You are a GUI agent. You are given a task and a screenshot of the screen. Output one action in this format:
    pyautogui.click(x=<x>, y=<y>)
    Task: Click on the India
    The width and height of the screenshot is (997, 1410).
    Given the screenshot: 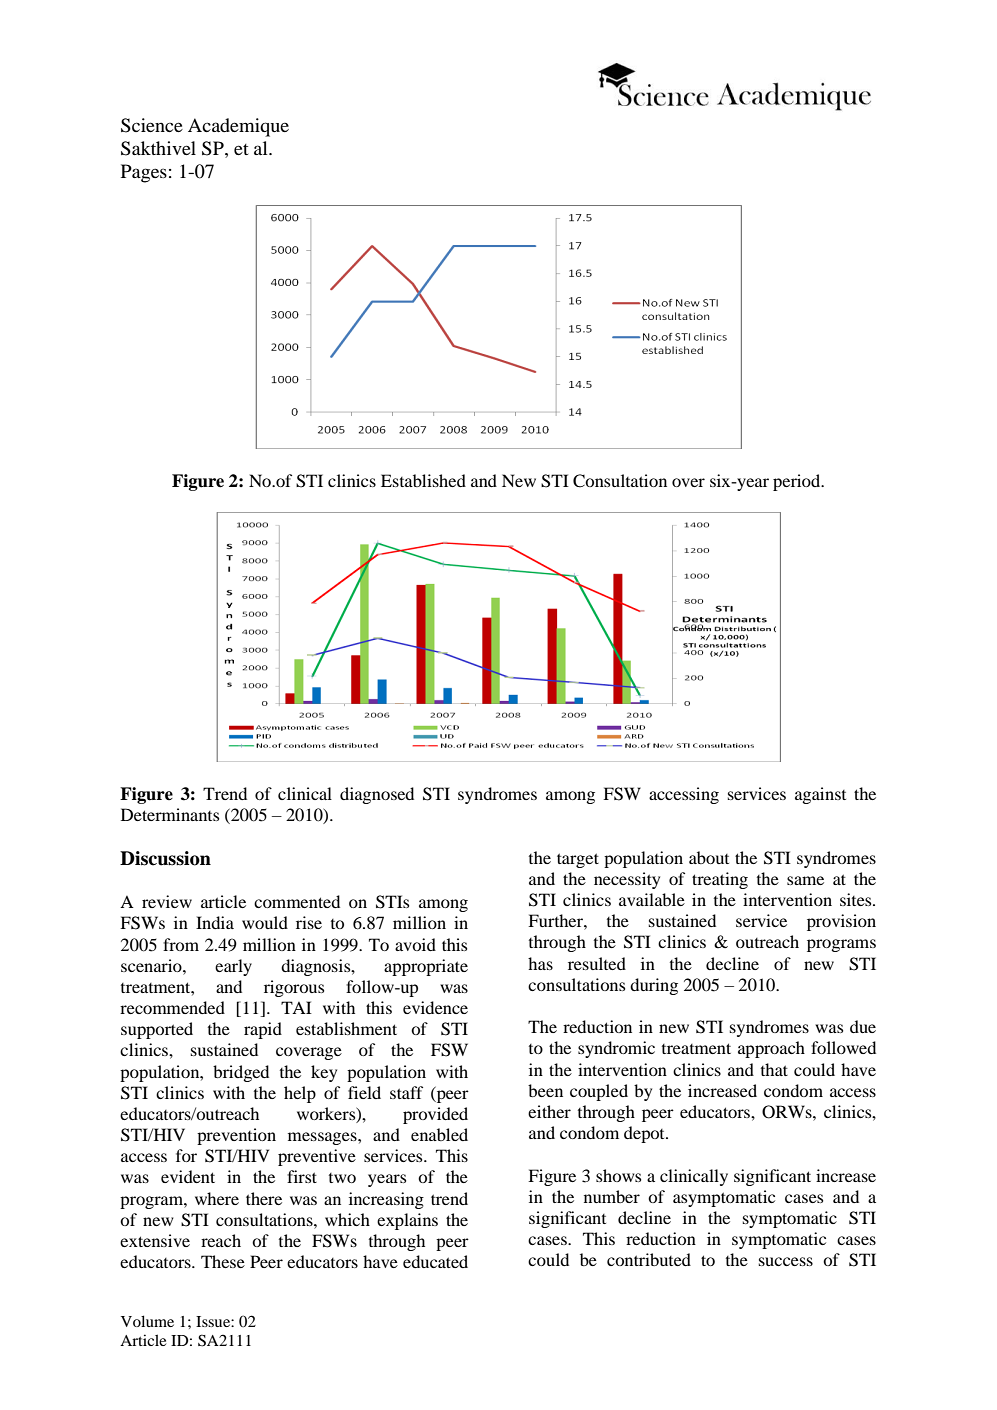 What is the action you would take?
    pyautogui.click(x=215, y=922)
